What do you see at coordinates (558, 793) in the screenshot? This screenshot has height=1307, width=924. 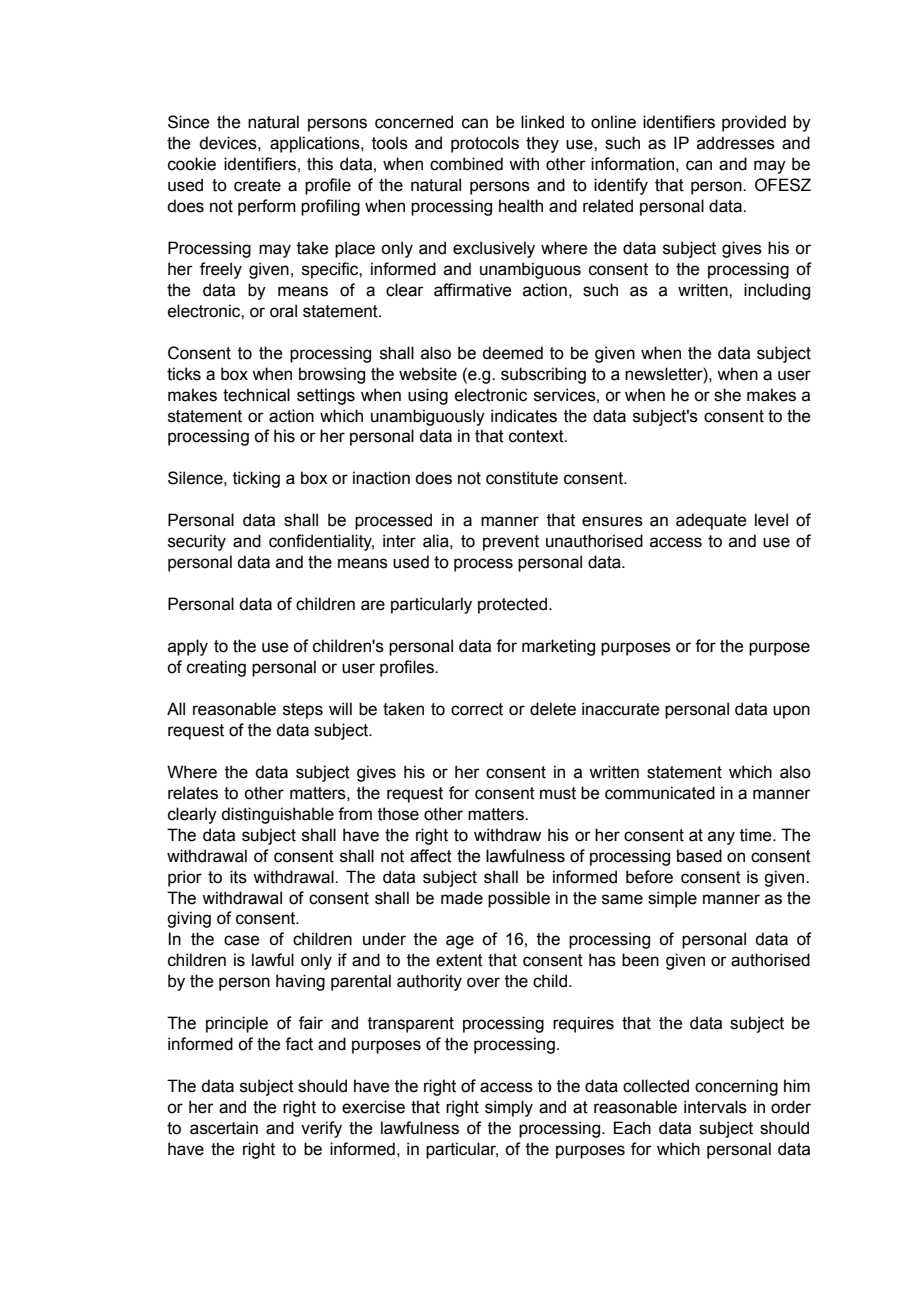 I see `must` at bounding box center [558, 793].
